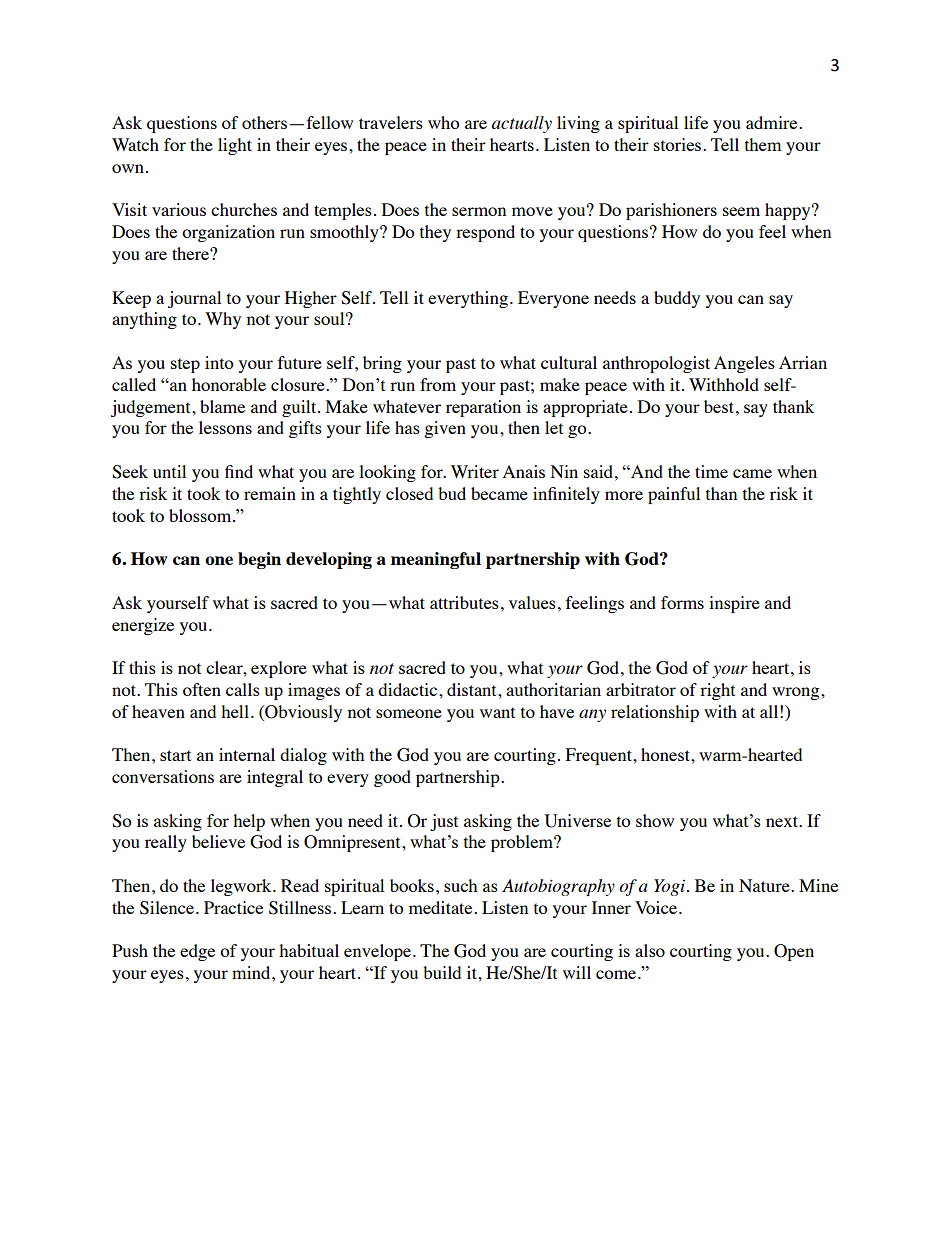 The image size is (952, 1233). I want to click on them, so click(763, 144).
